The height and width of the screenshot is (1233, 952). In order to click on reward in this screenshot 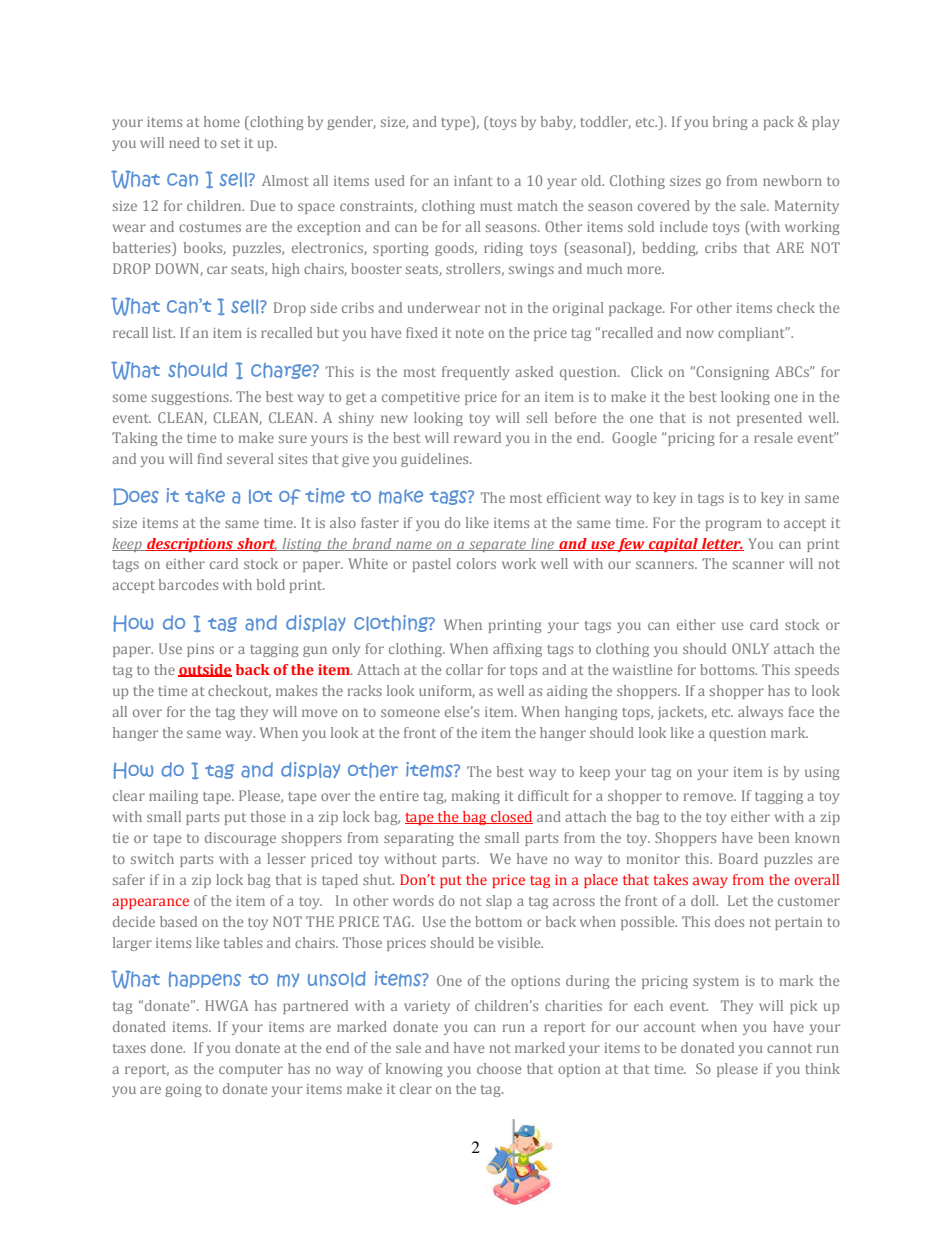, I will do `click(477, 437)`.
